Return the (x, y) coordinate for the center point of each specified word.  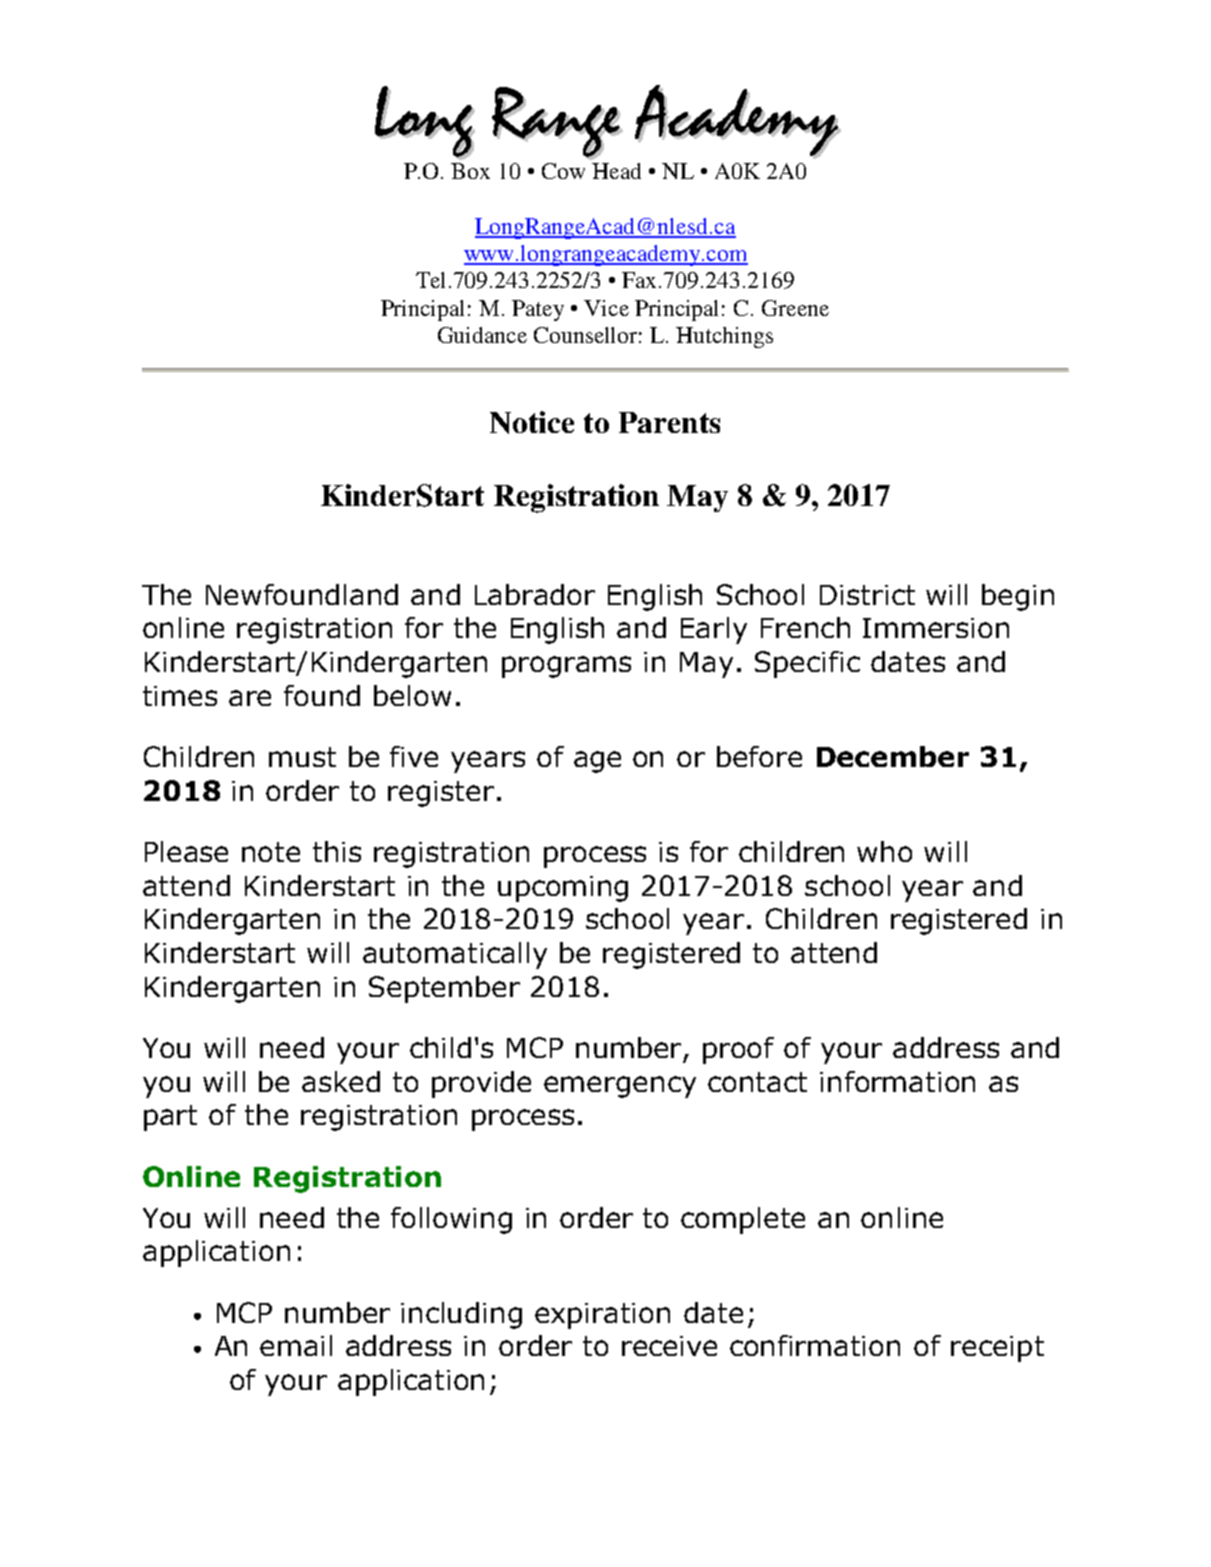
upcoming (563, 889)
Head (616, 171)
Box (470, 171)
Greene (795, 308)
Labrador (535, 594)
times (180, 696)
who (884, 851)
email (296, 1345)
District (867, 595)
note (271, 852)
